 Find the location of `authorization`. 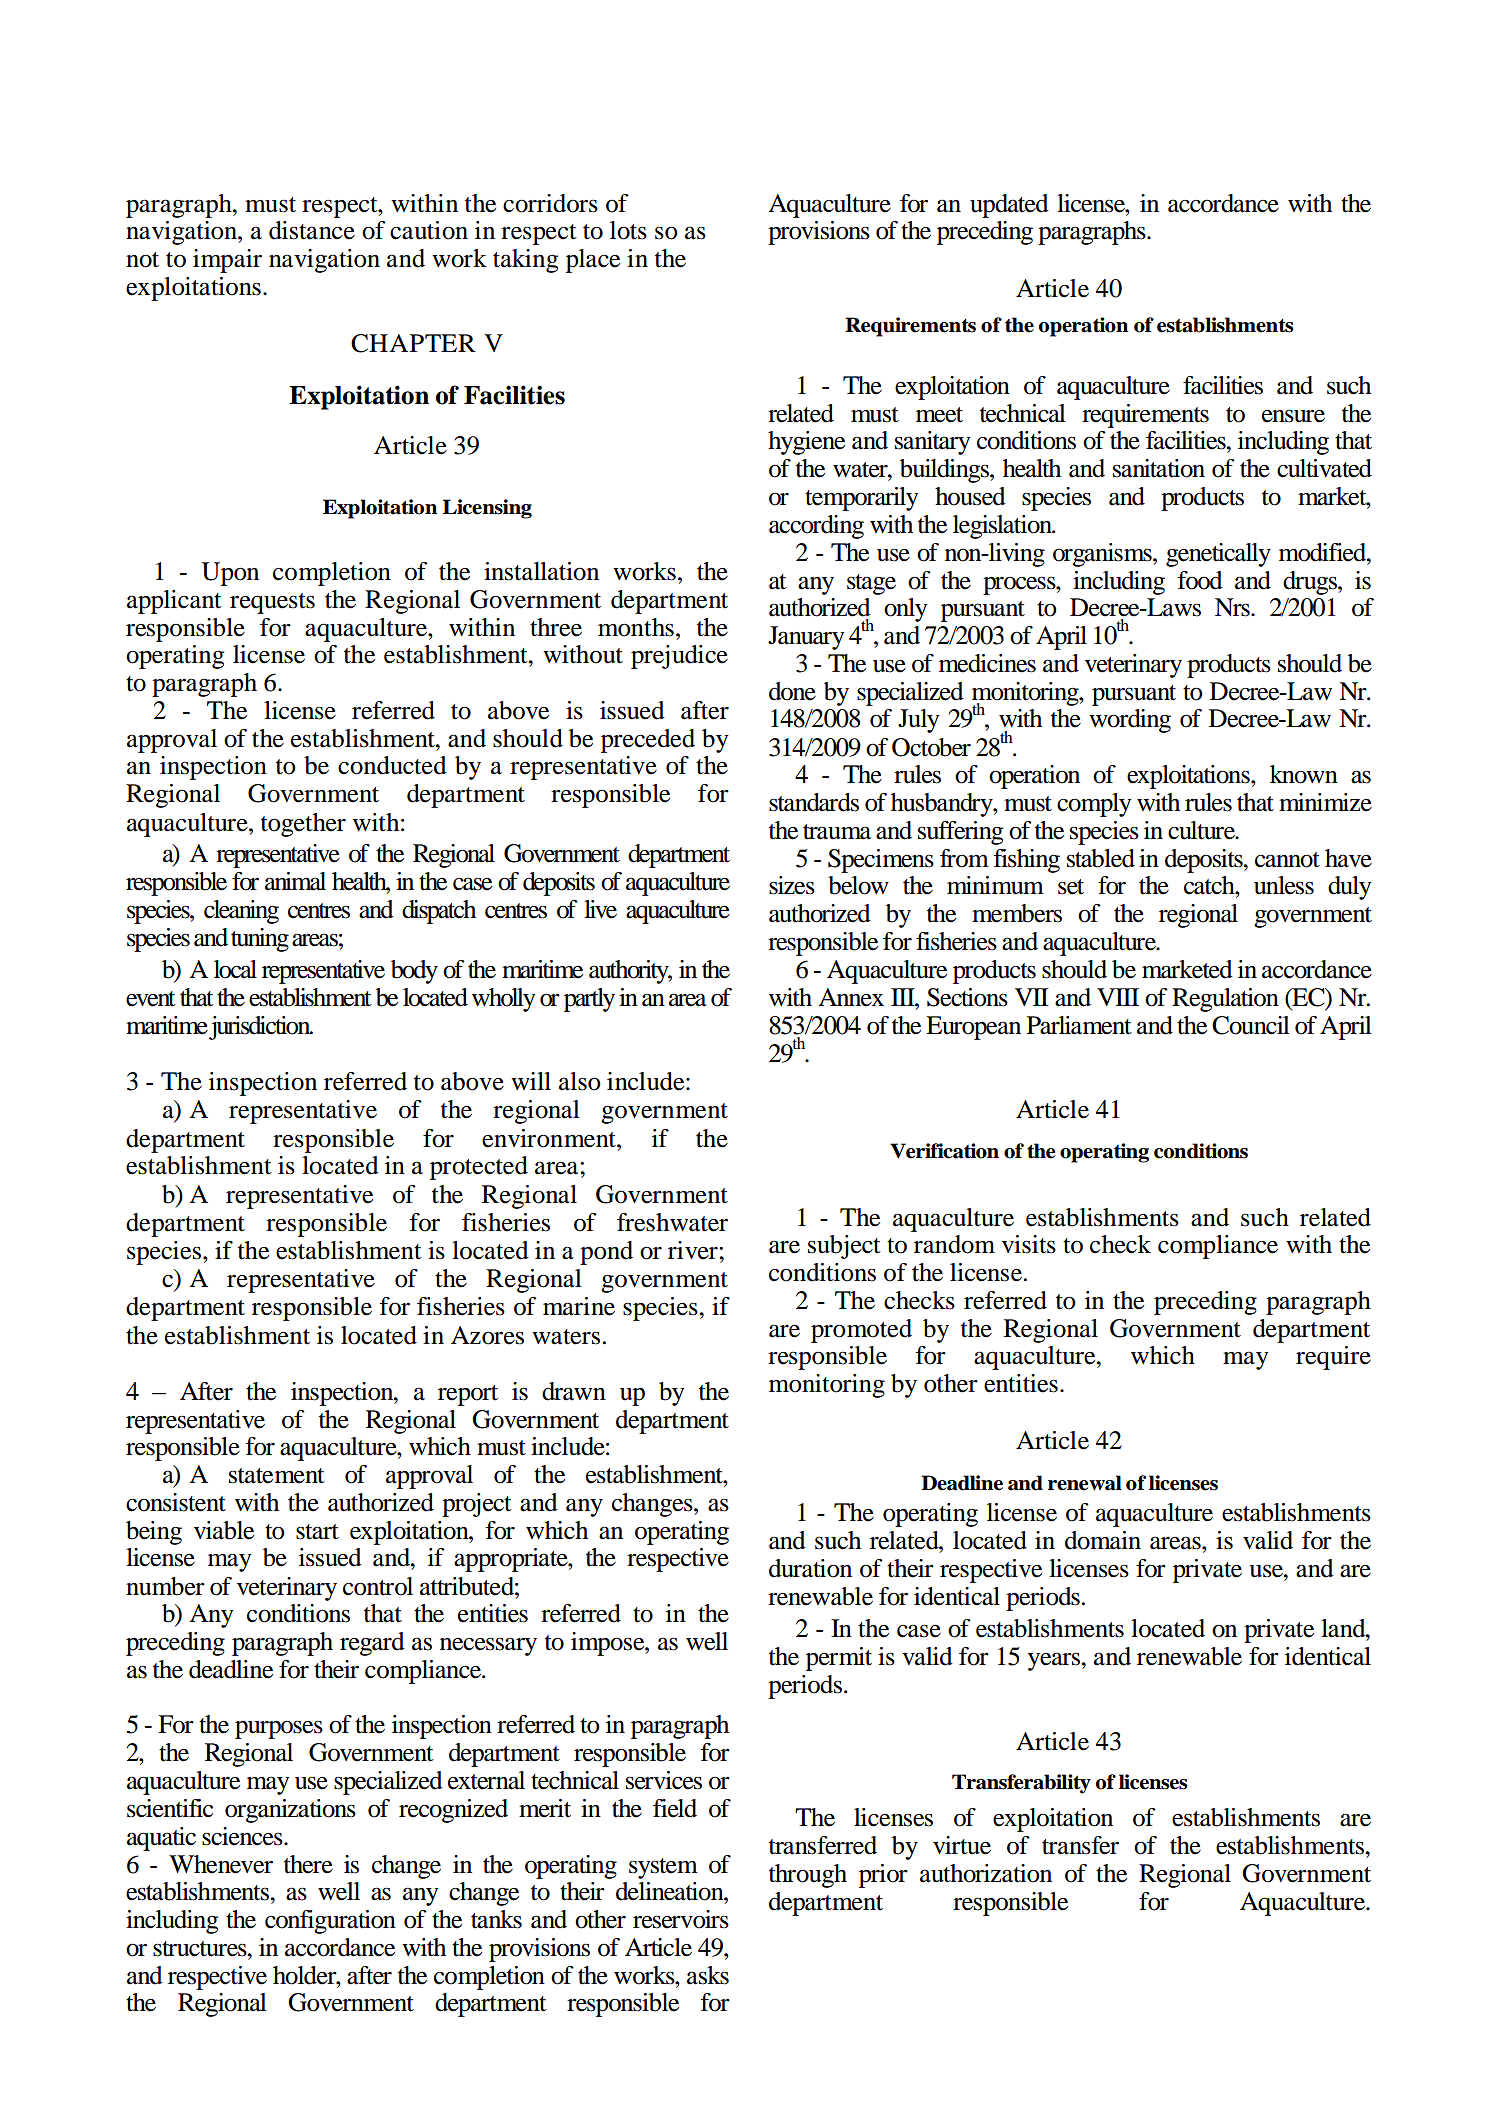

authorization is located at coordinates (986, 1873).
